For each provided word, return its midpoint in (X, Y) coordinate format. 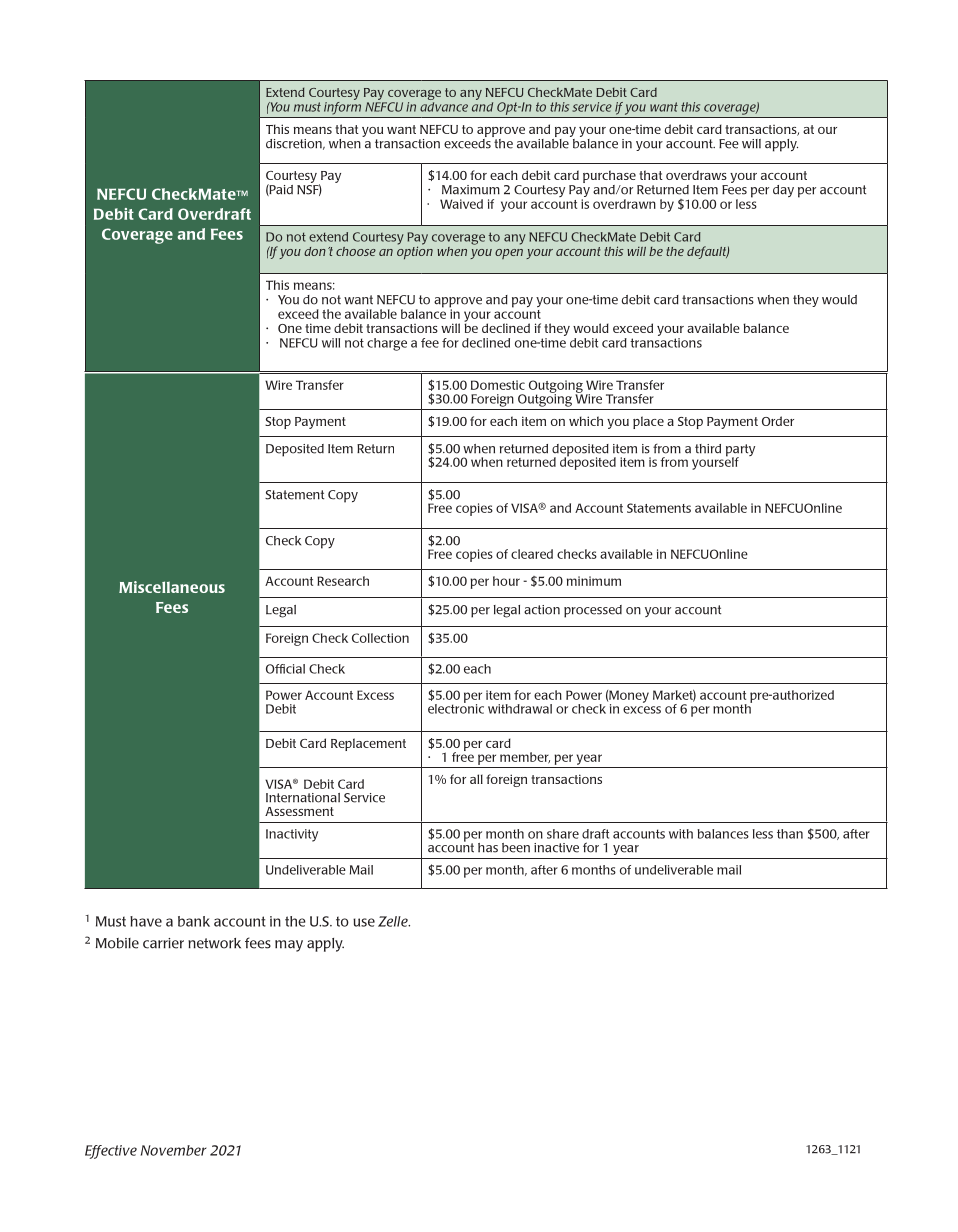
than (790, 834)
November (173, 1150)
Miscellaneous (172, 587)
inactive (556, 848)
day (783, 191)
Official (285, 669)
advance (444, 107)
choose (356, 251)
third (708, 449)
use (364, 922)
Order (778, 421)
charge (387, 344)
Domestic (498, 385)
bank (194, 921)
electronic (456, 707)
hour (506, 581)
